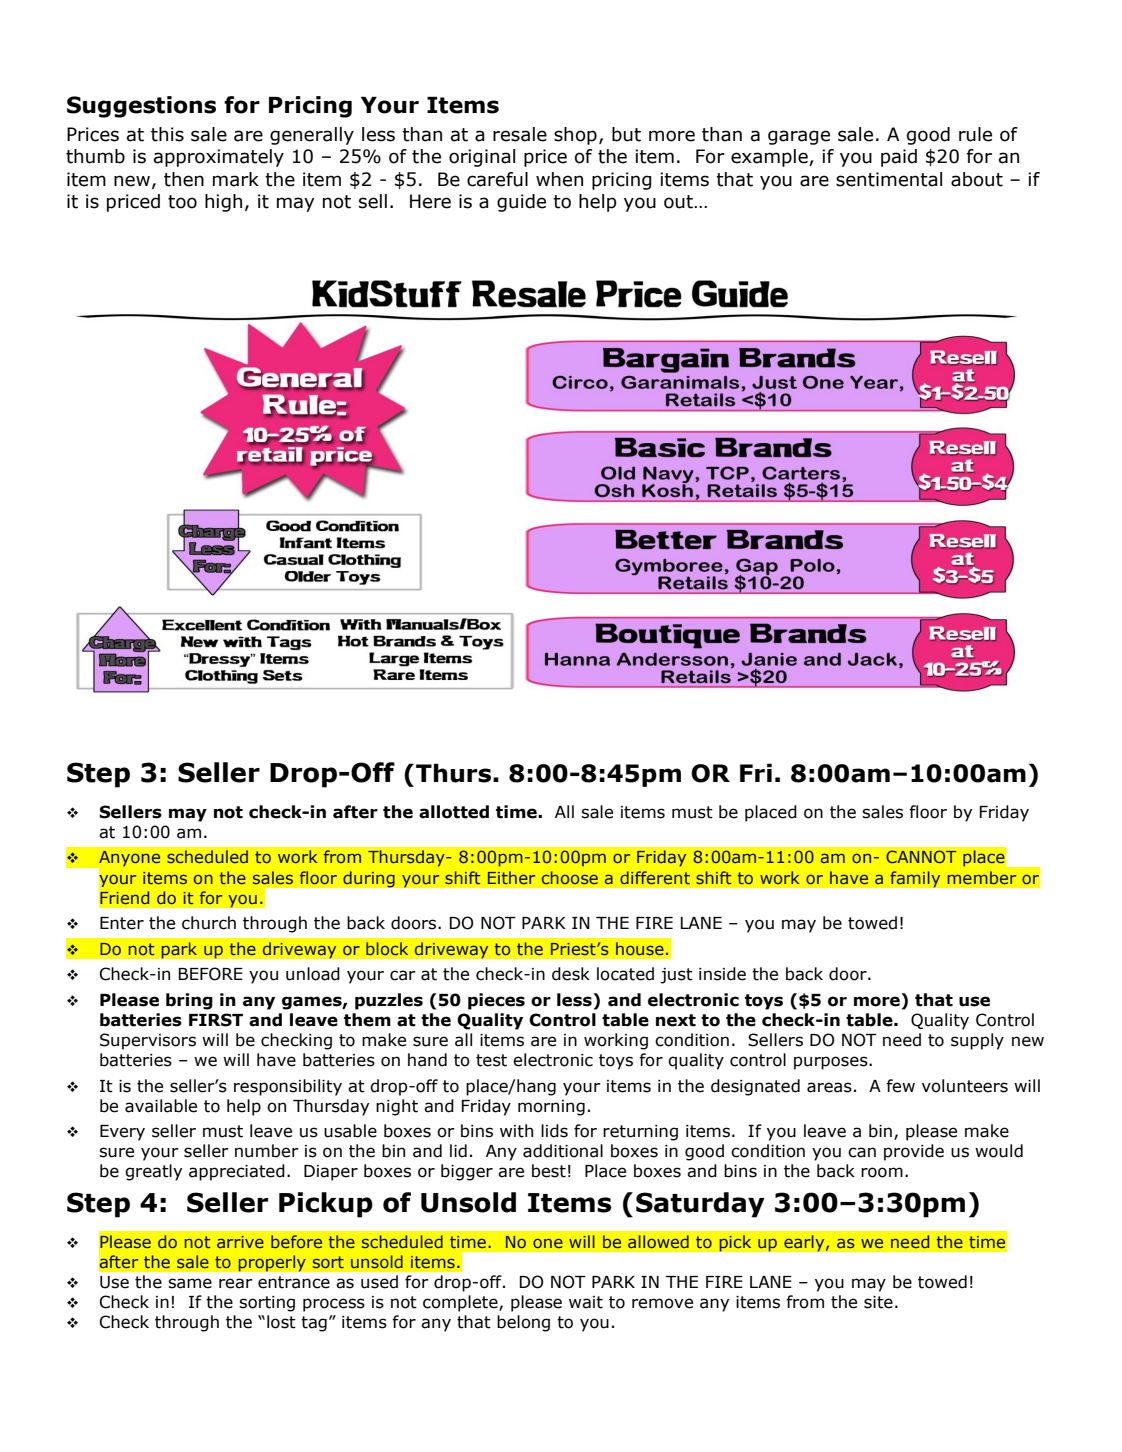  Describe the element at coordinates (575, 136) in the screenshot. I see `shop` at that location.
